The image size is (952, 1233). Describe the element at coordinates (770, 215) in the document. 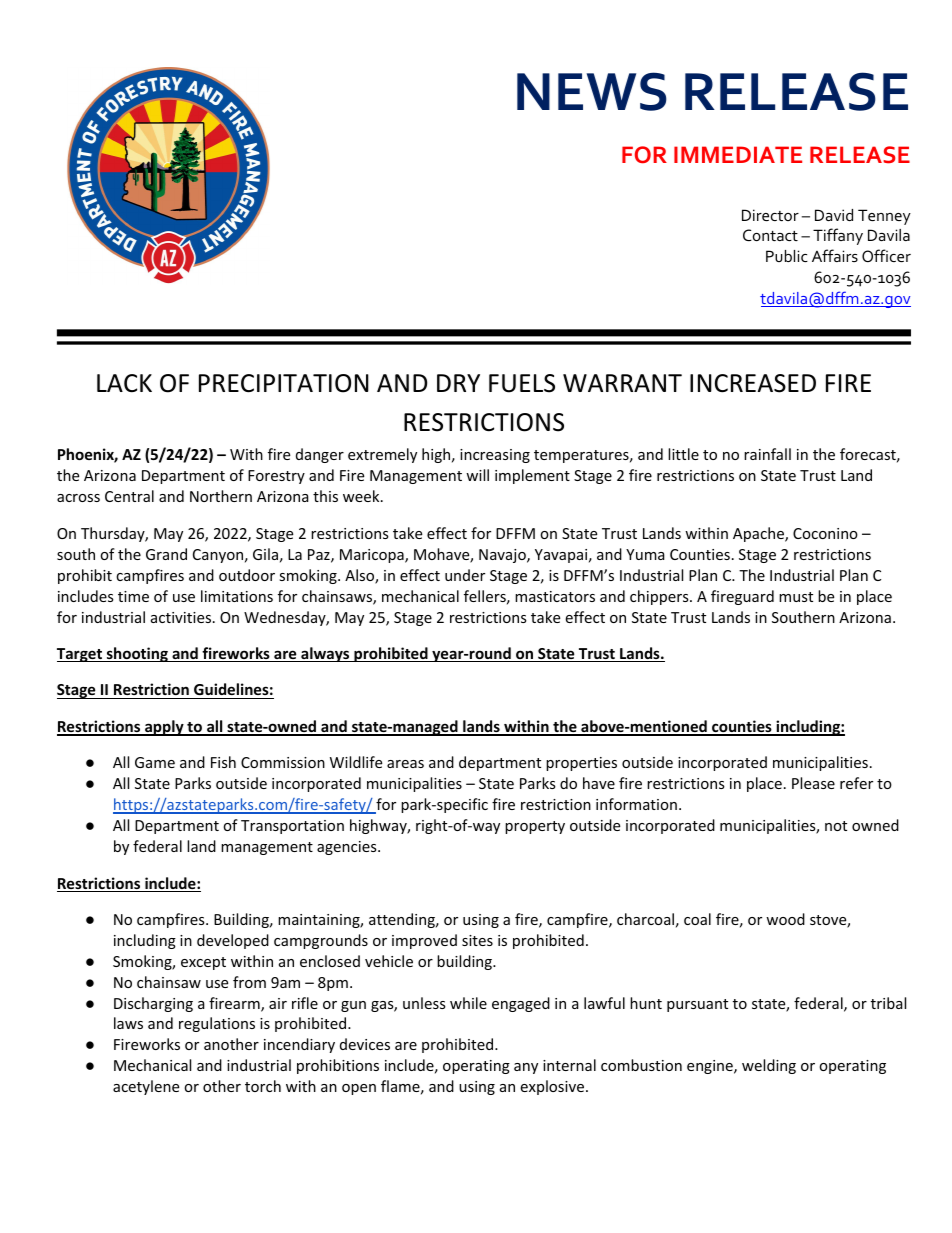

I see `Director` at that location.
